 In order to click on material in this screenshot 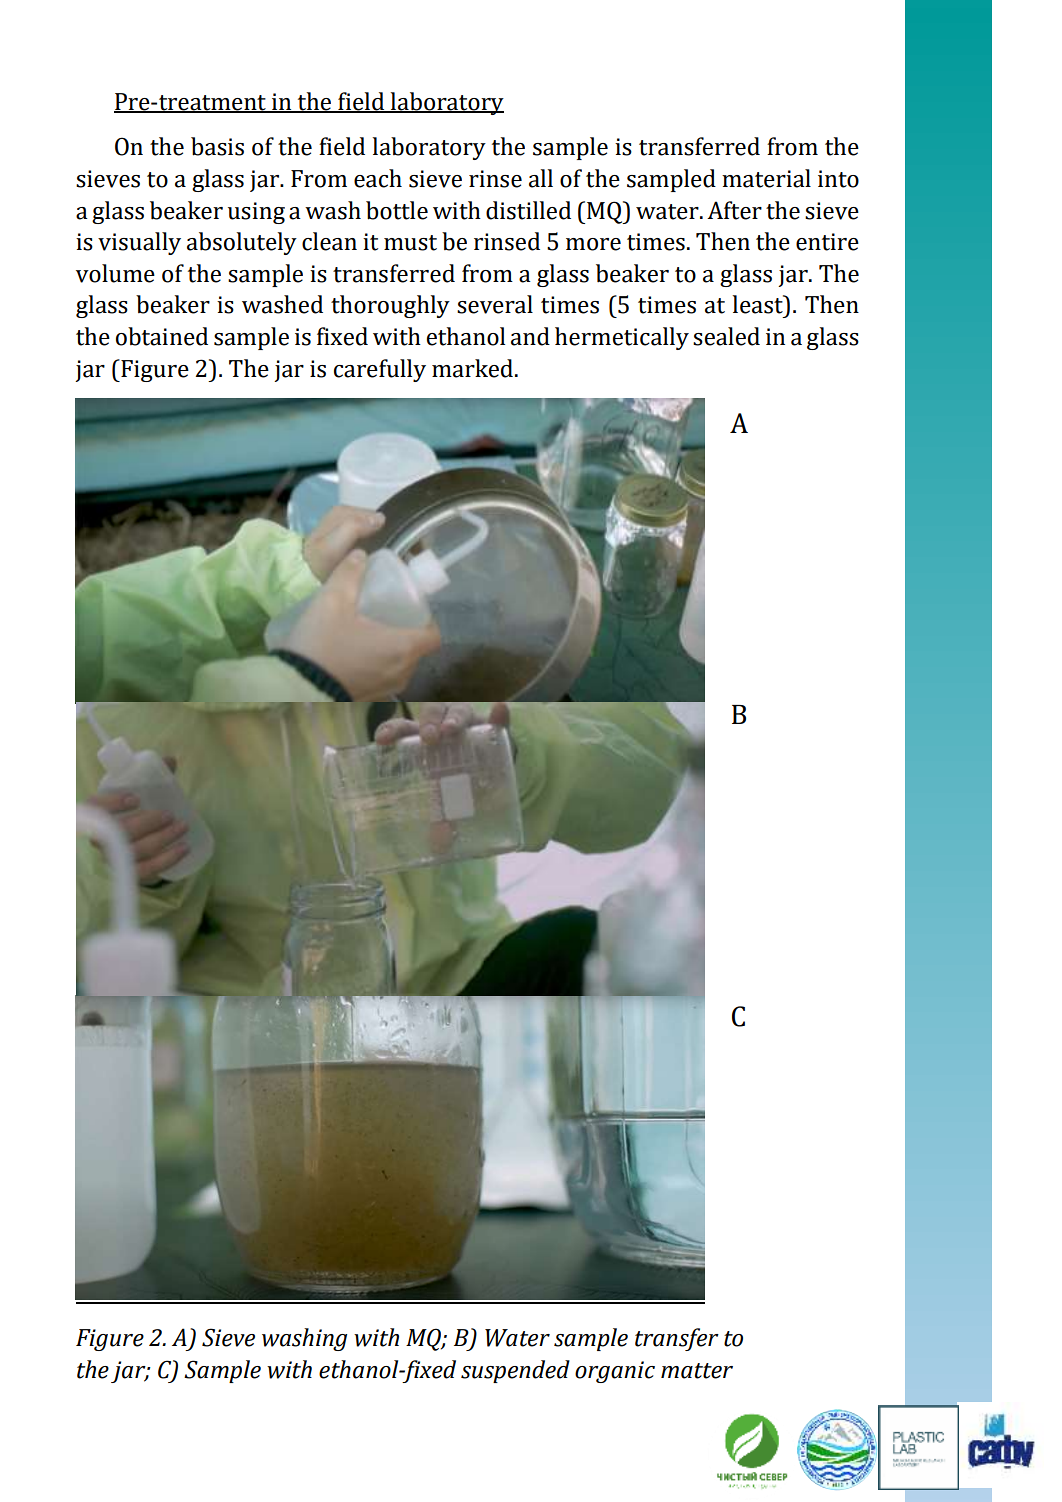, I will do `click(766, 178)`.
